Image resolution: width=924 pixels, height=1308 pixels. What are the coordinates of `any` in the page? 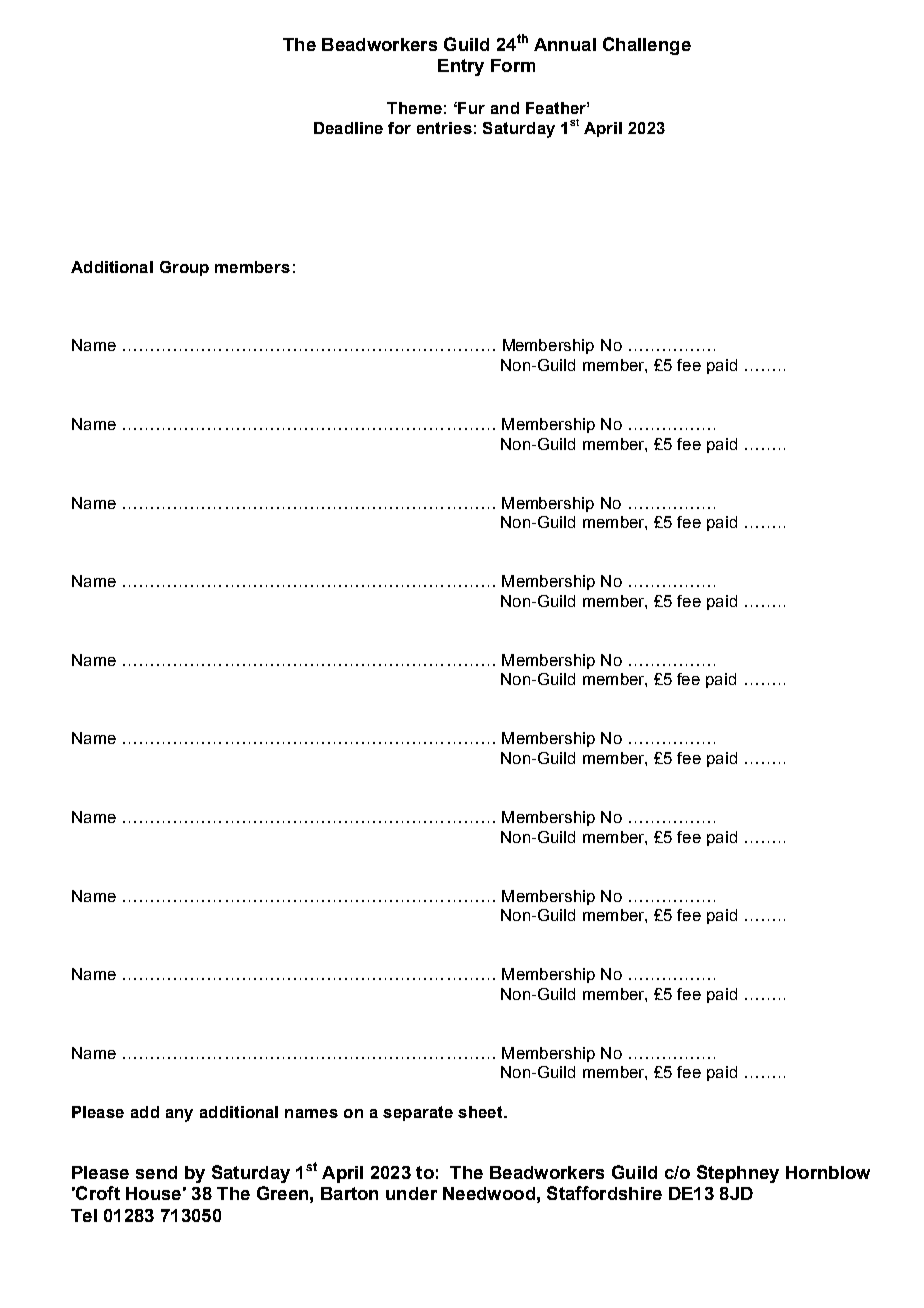 It's located at (179, 1115).
